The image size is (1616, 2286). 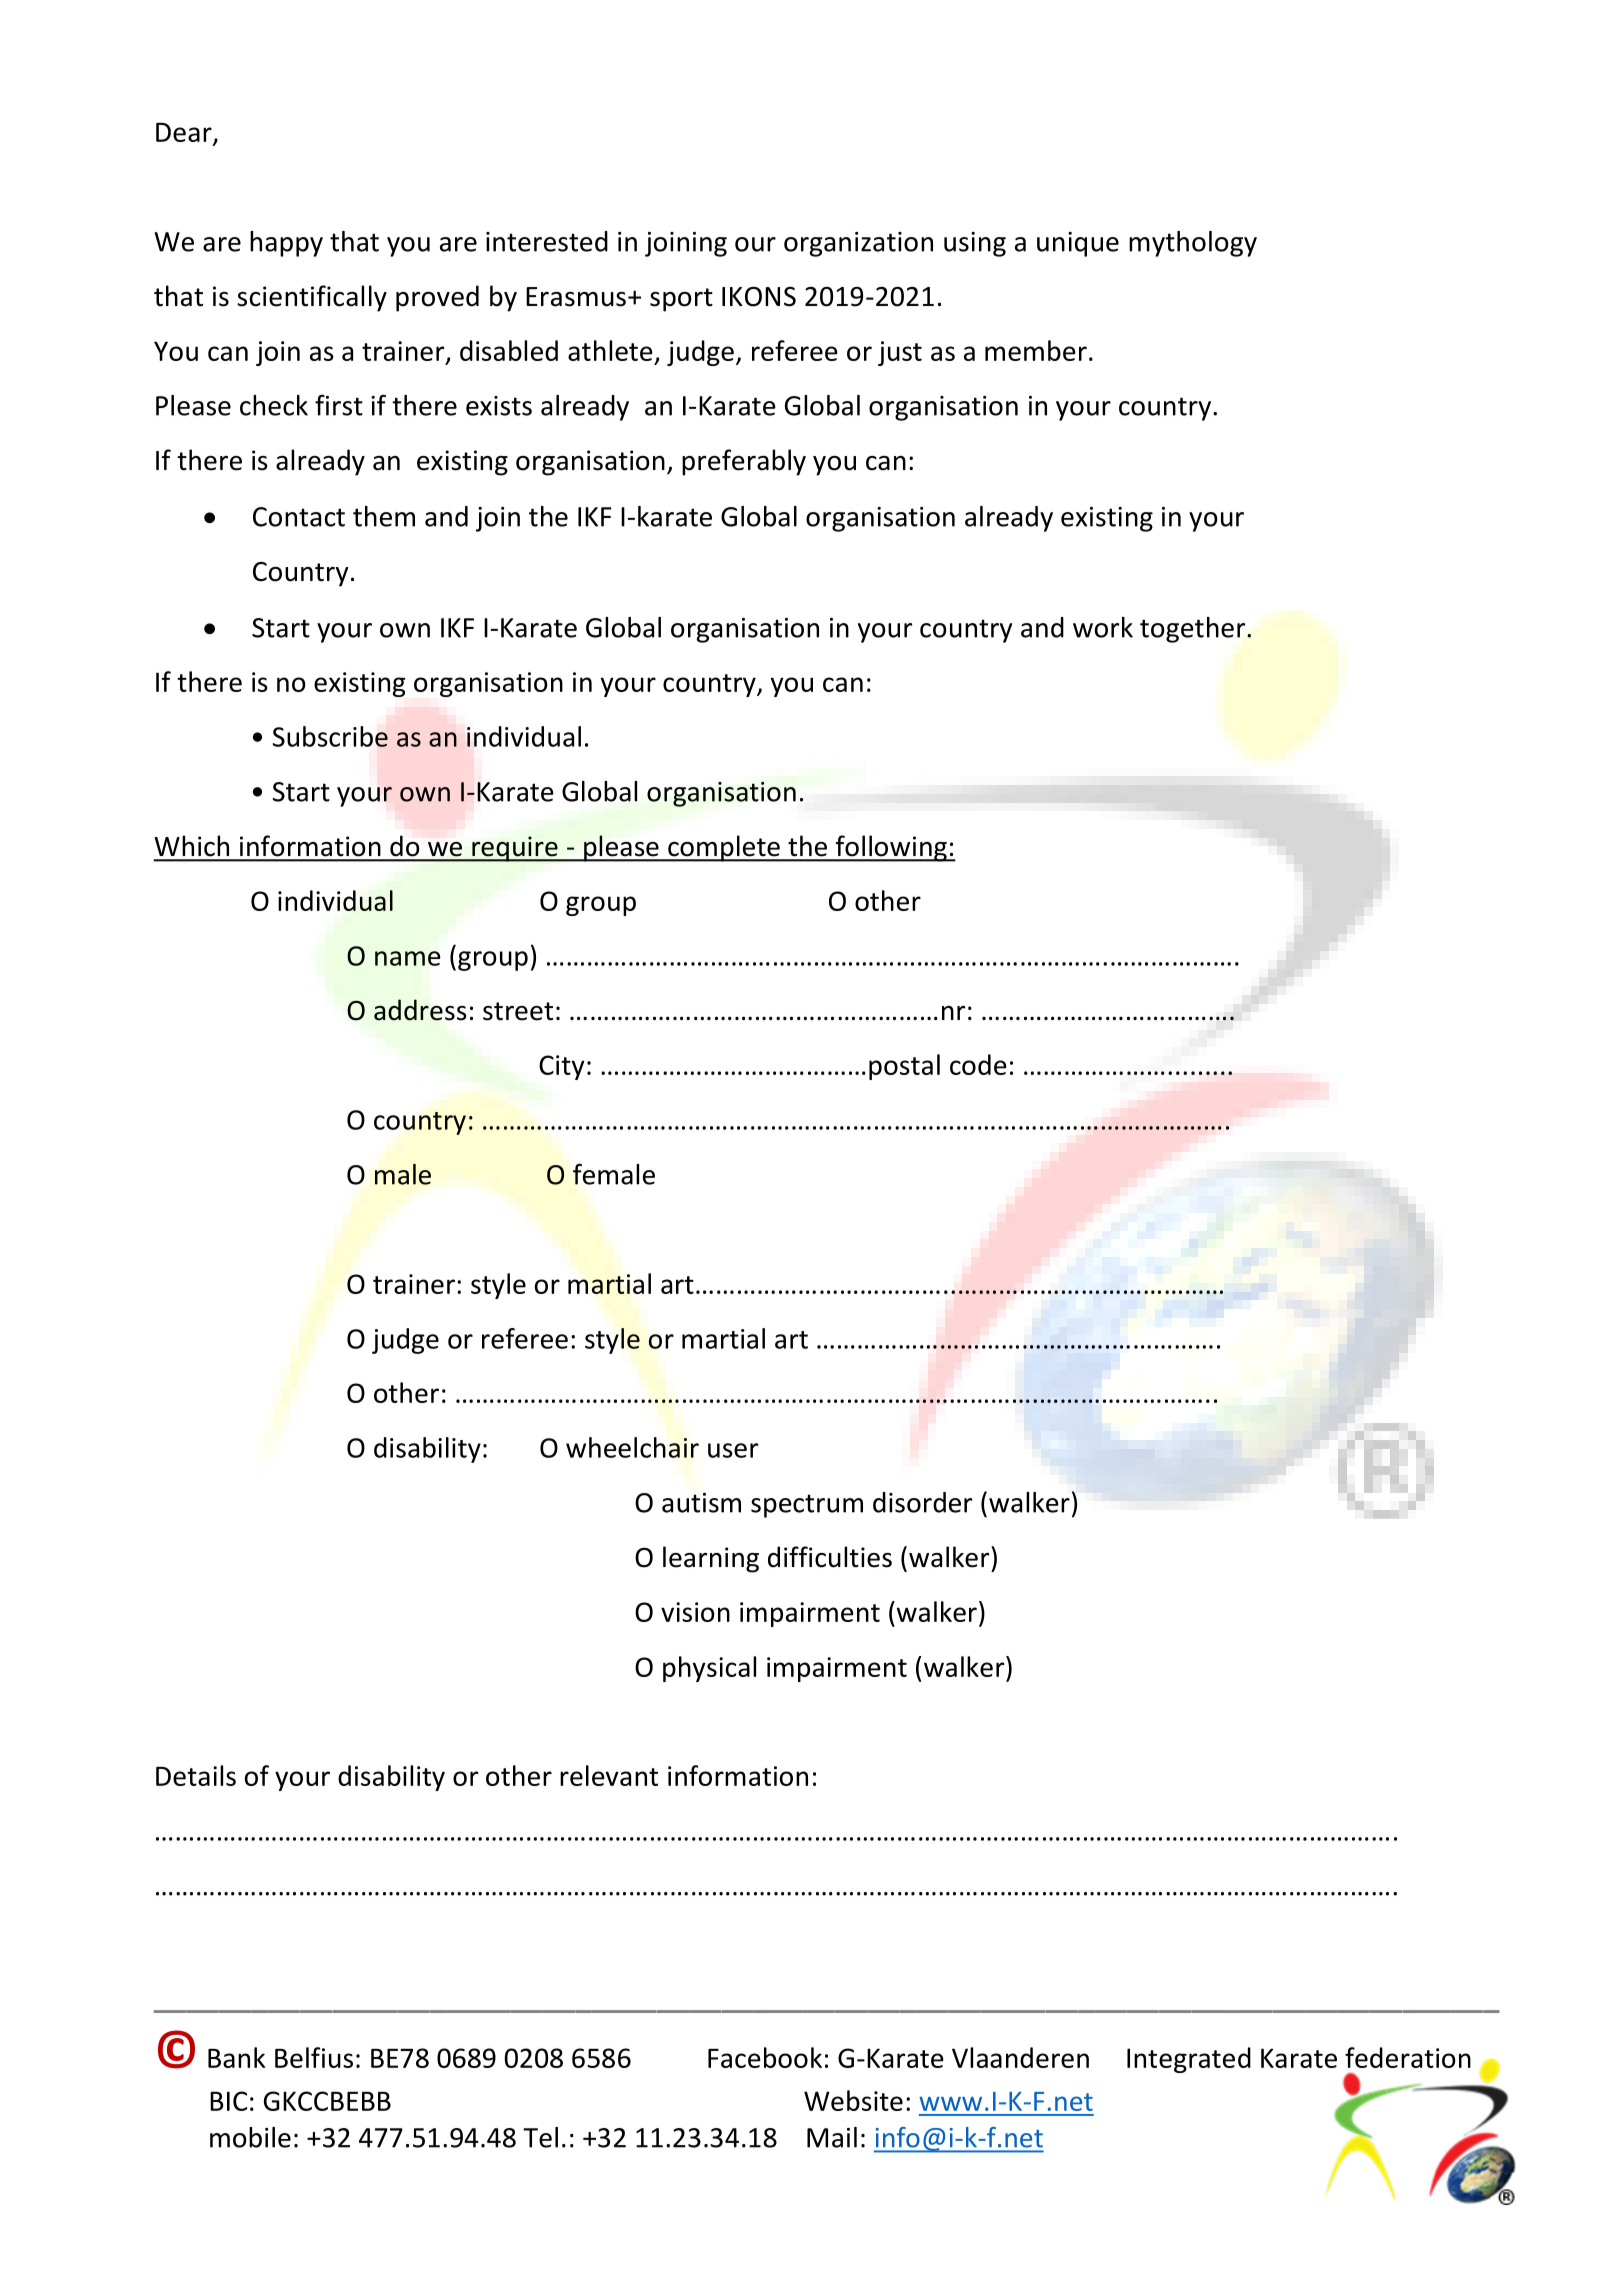 I want to click on wheelchair, so click(x=632, y=1447).
